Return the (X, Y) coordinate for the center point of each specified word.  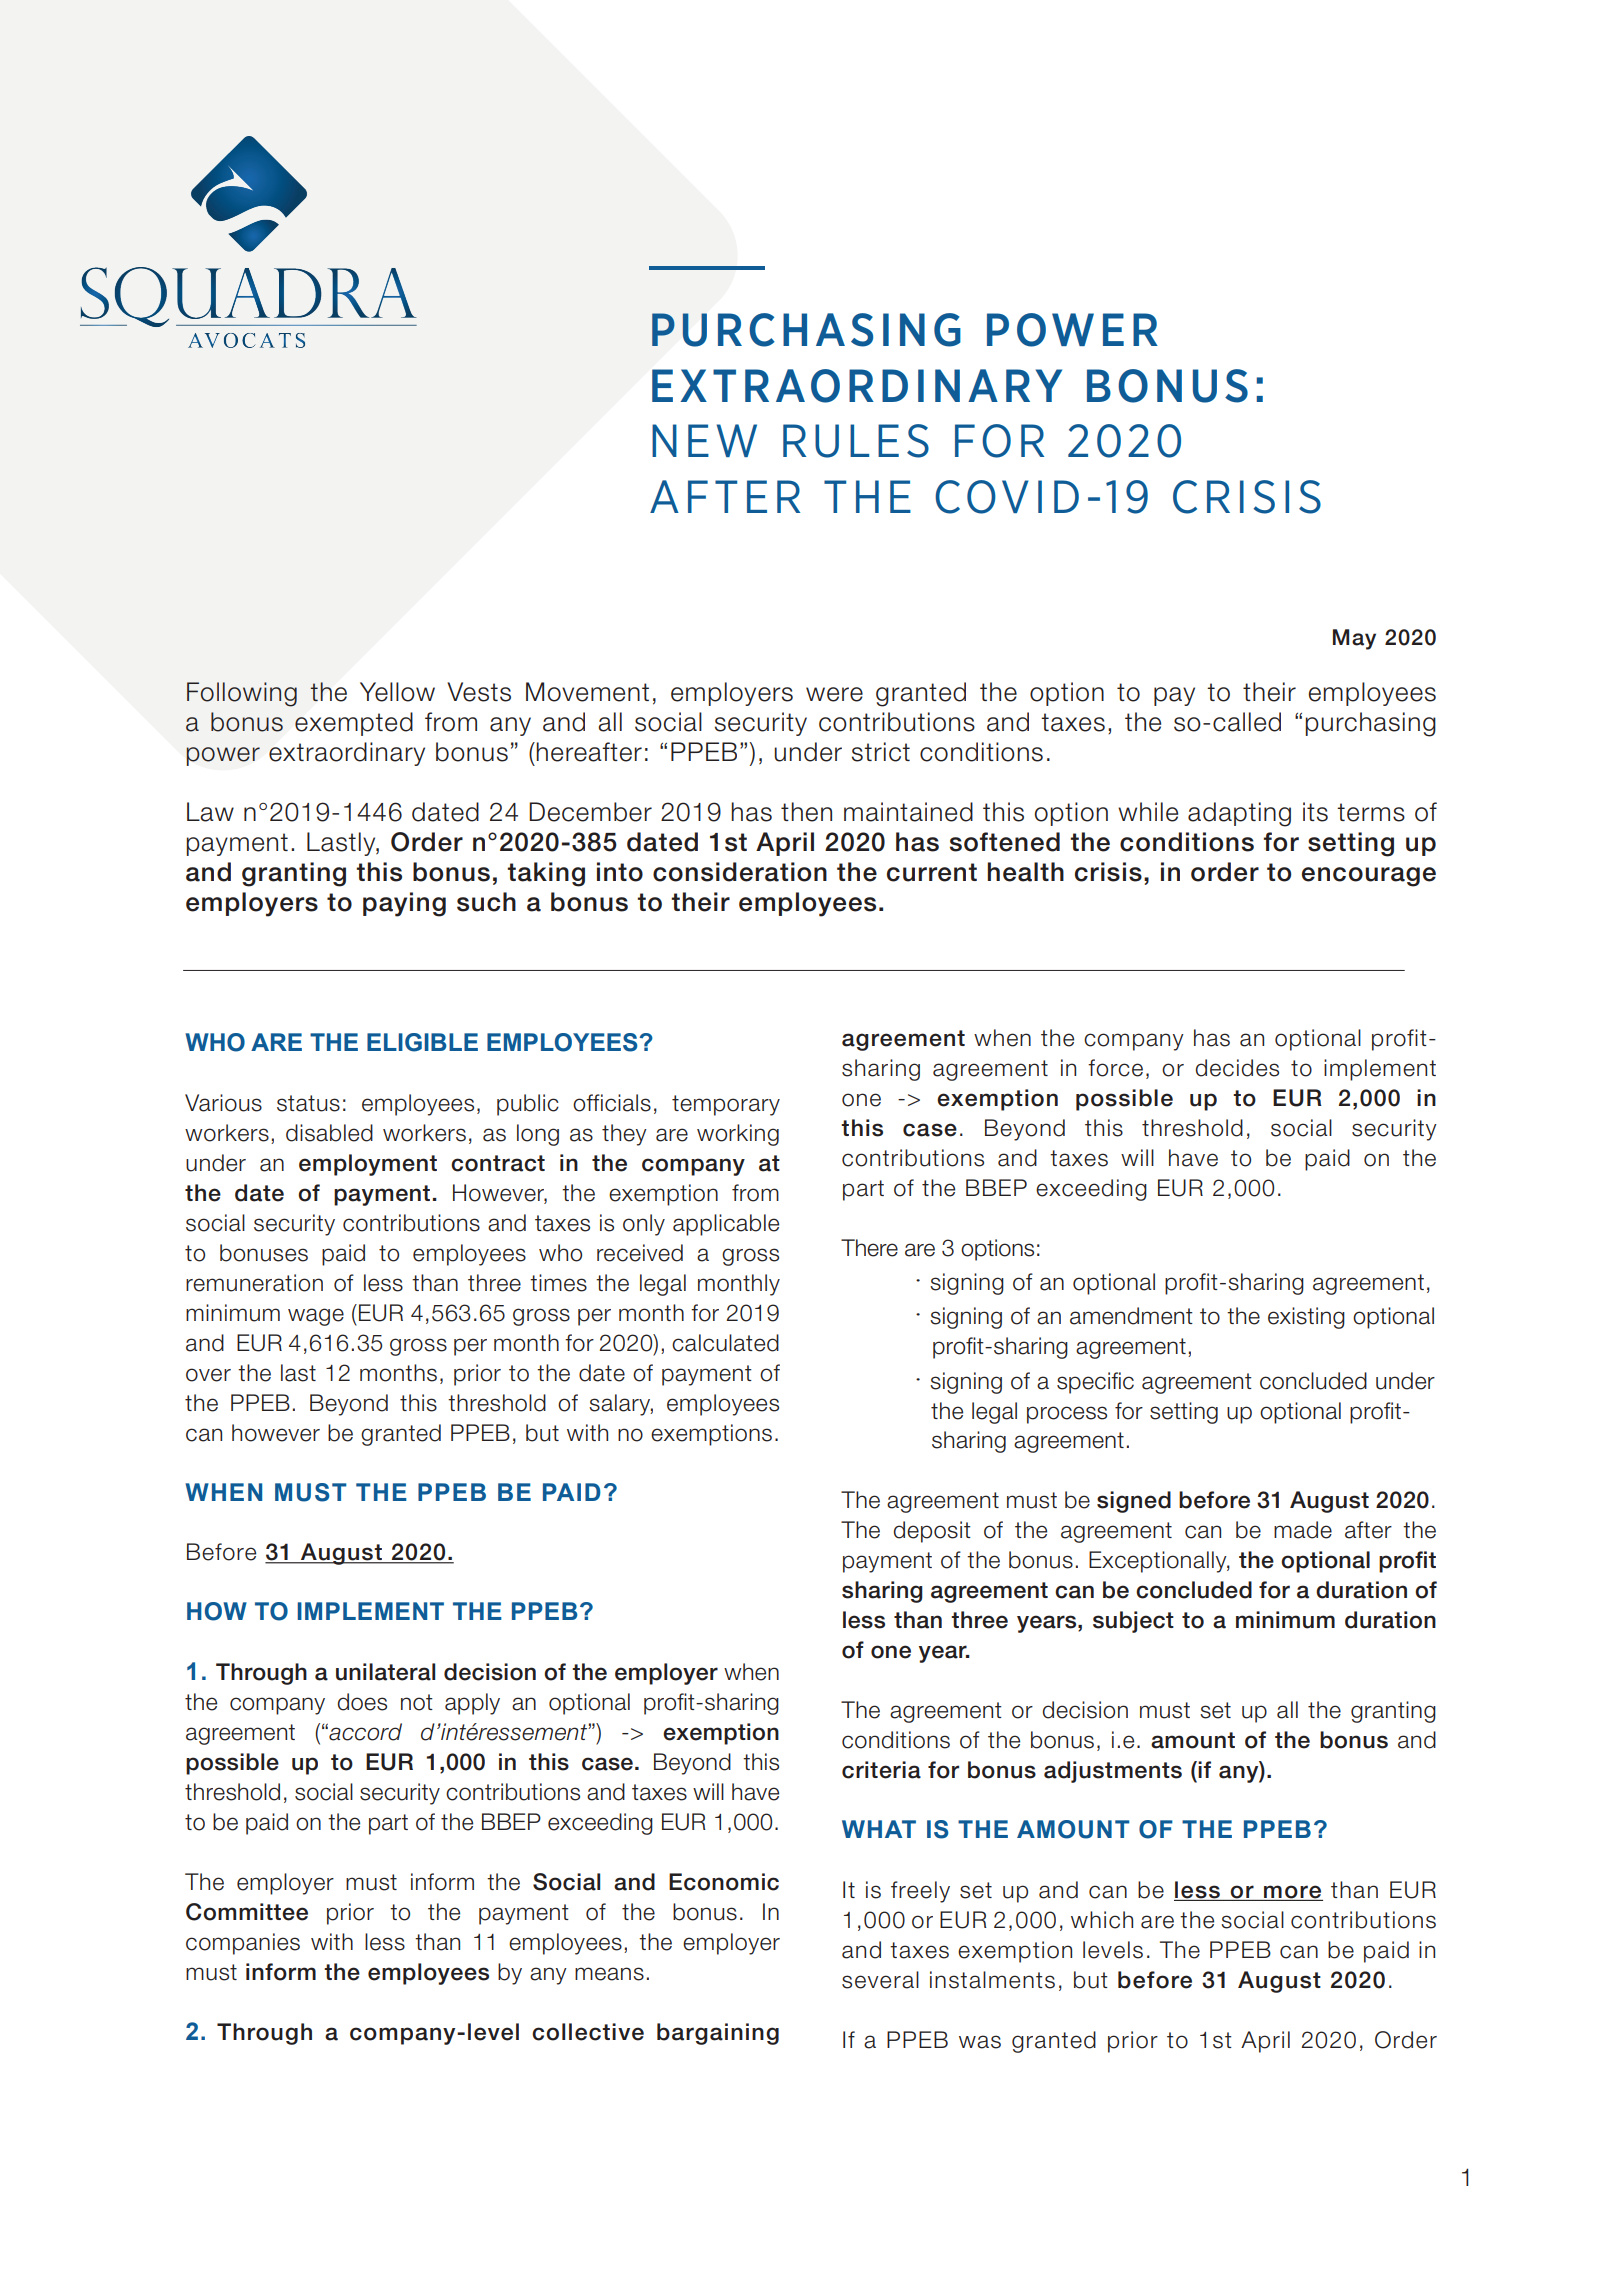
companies (243, 1944)
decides (1237, 1068)
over (208, 1375)
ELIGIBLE (422, 1042)
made (1303, 1530)
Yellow (397, 692)
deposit (932, 1532)
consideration (740, 872)
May (1354, 639)
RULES (856, 441)
